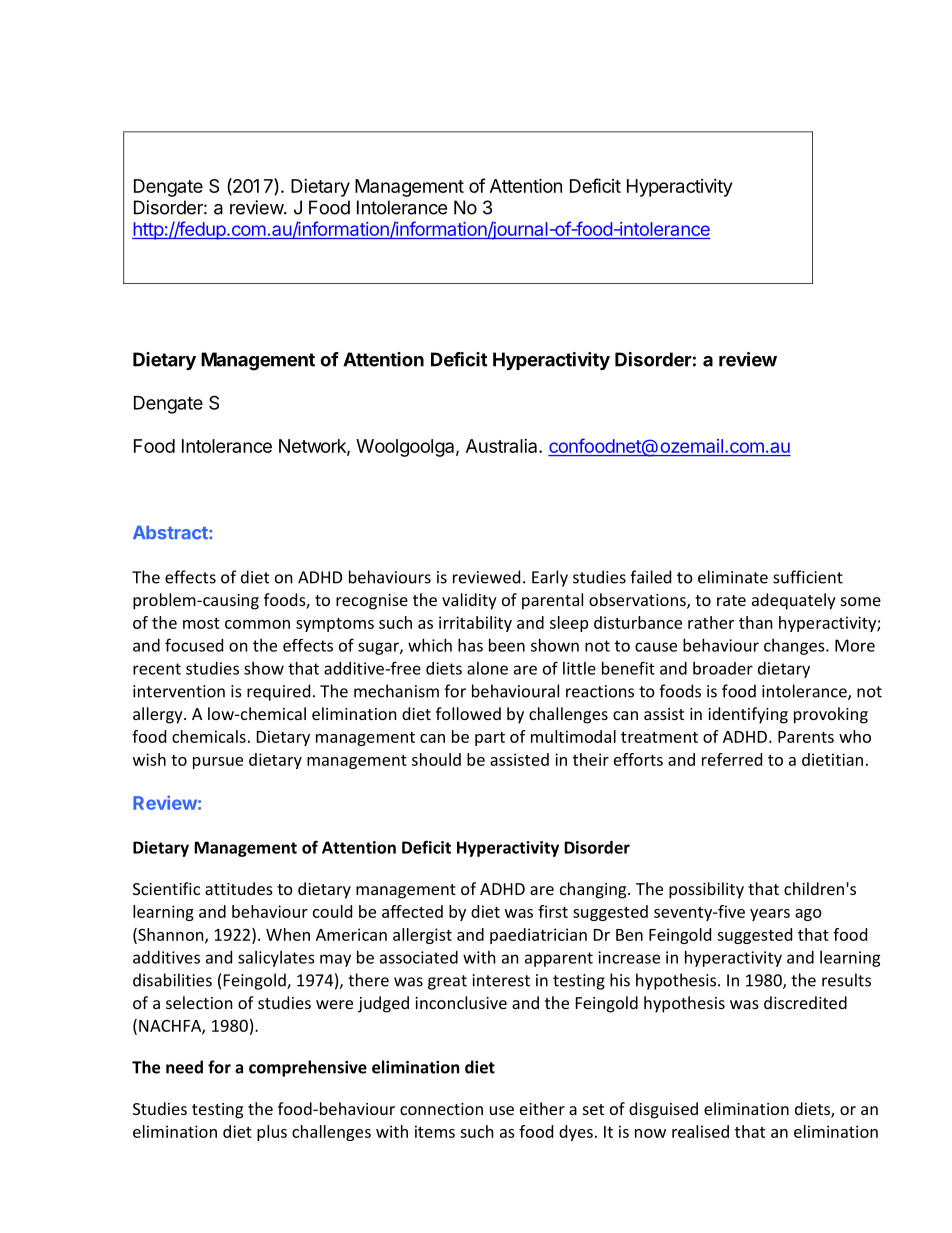 Image resolution: width=952 pixels, height=1233 pixels. What do you see at coordinates (272, 1133) in the screenshot?
I see `plus` at bounding box center [272, 1133].
